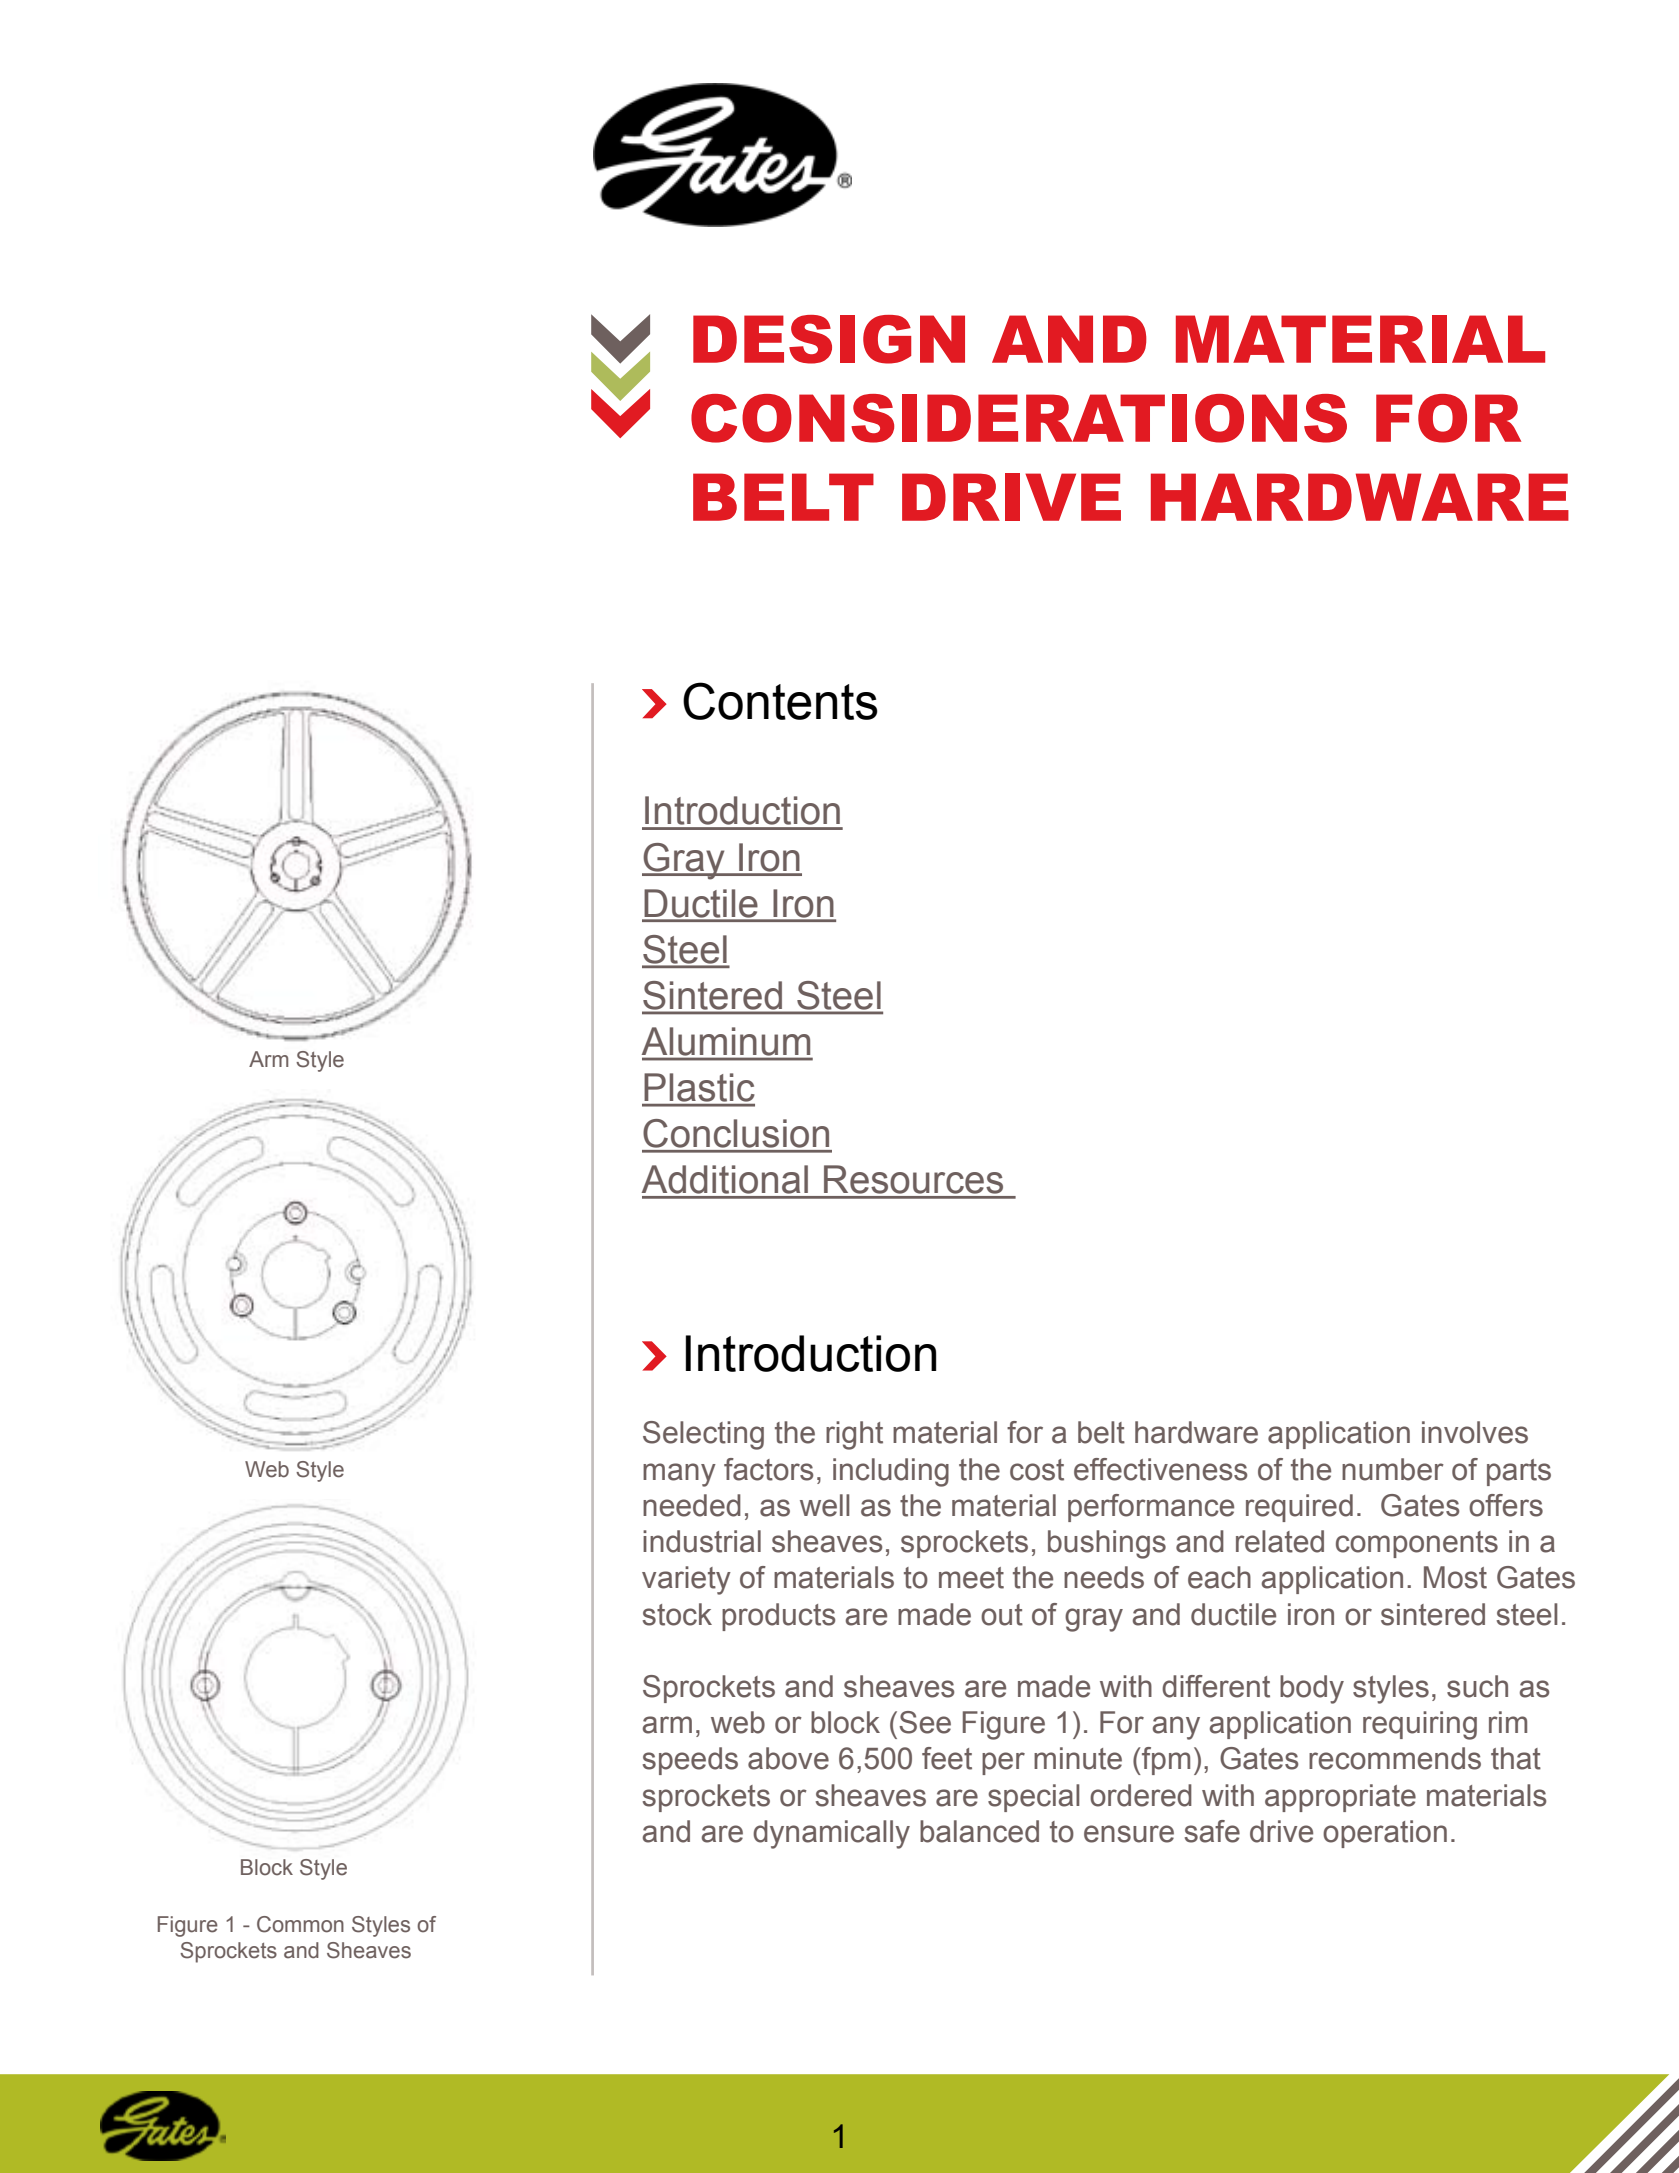 The width and height of the document is (1679, 2173). Describe the element at coordinates (829, 339) in the document. I see `Design` at that location.
